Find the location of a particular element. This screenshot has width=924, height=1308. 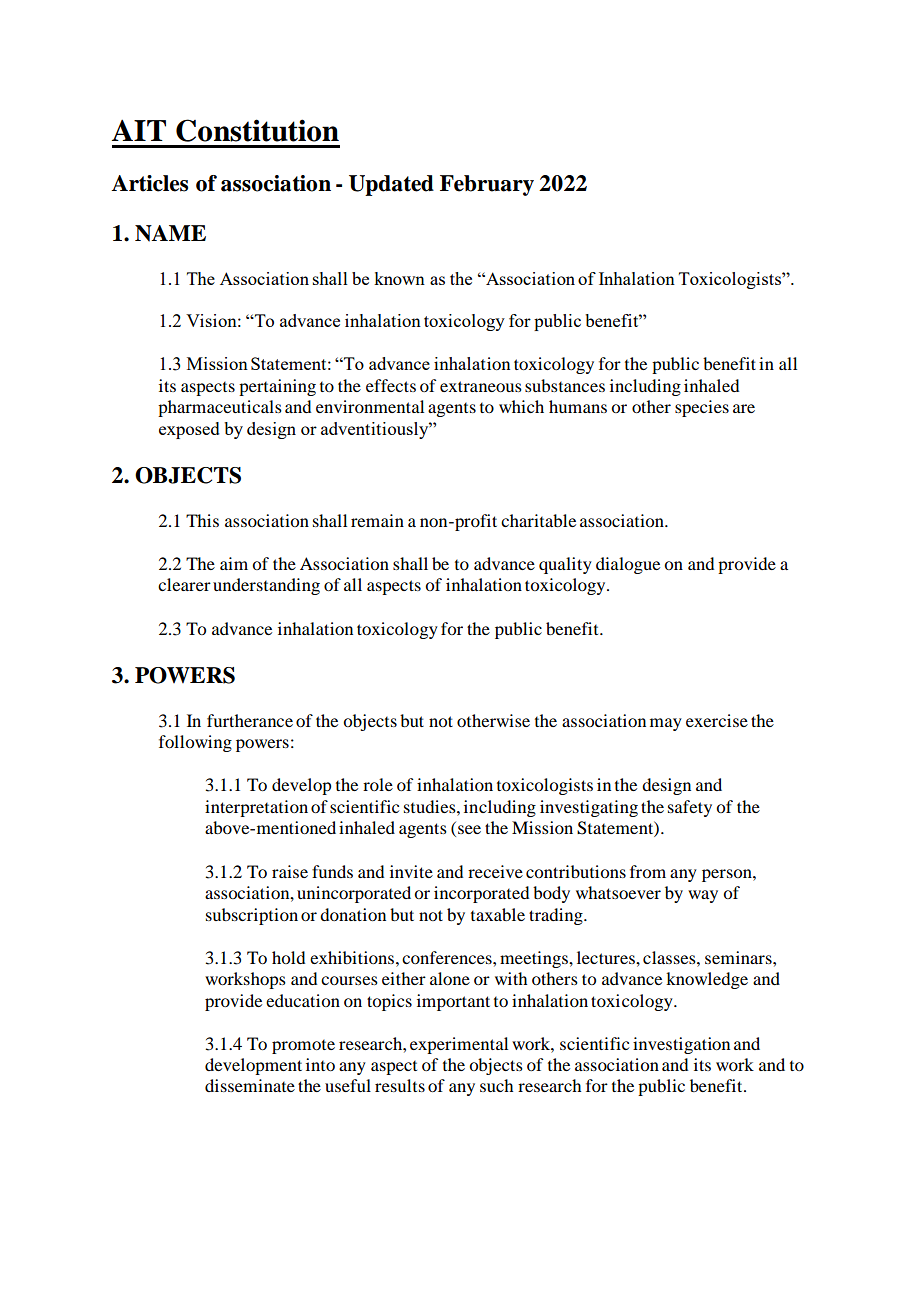

studies is located at coordinates (431, 806).
